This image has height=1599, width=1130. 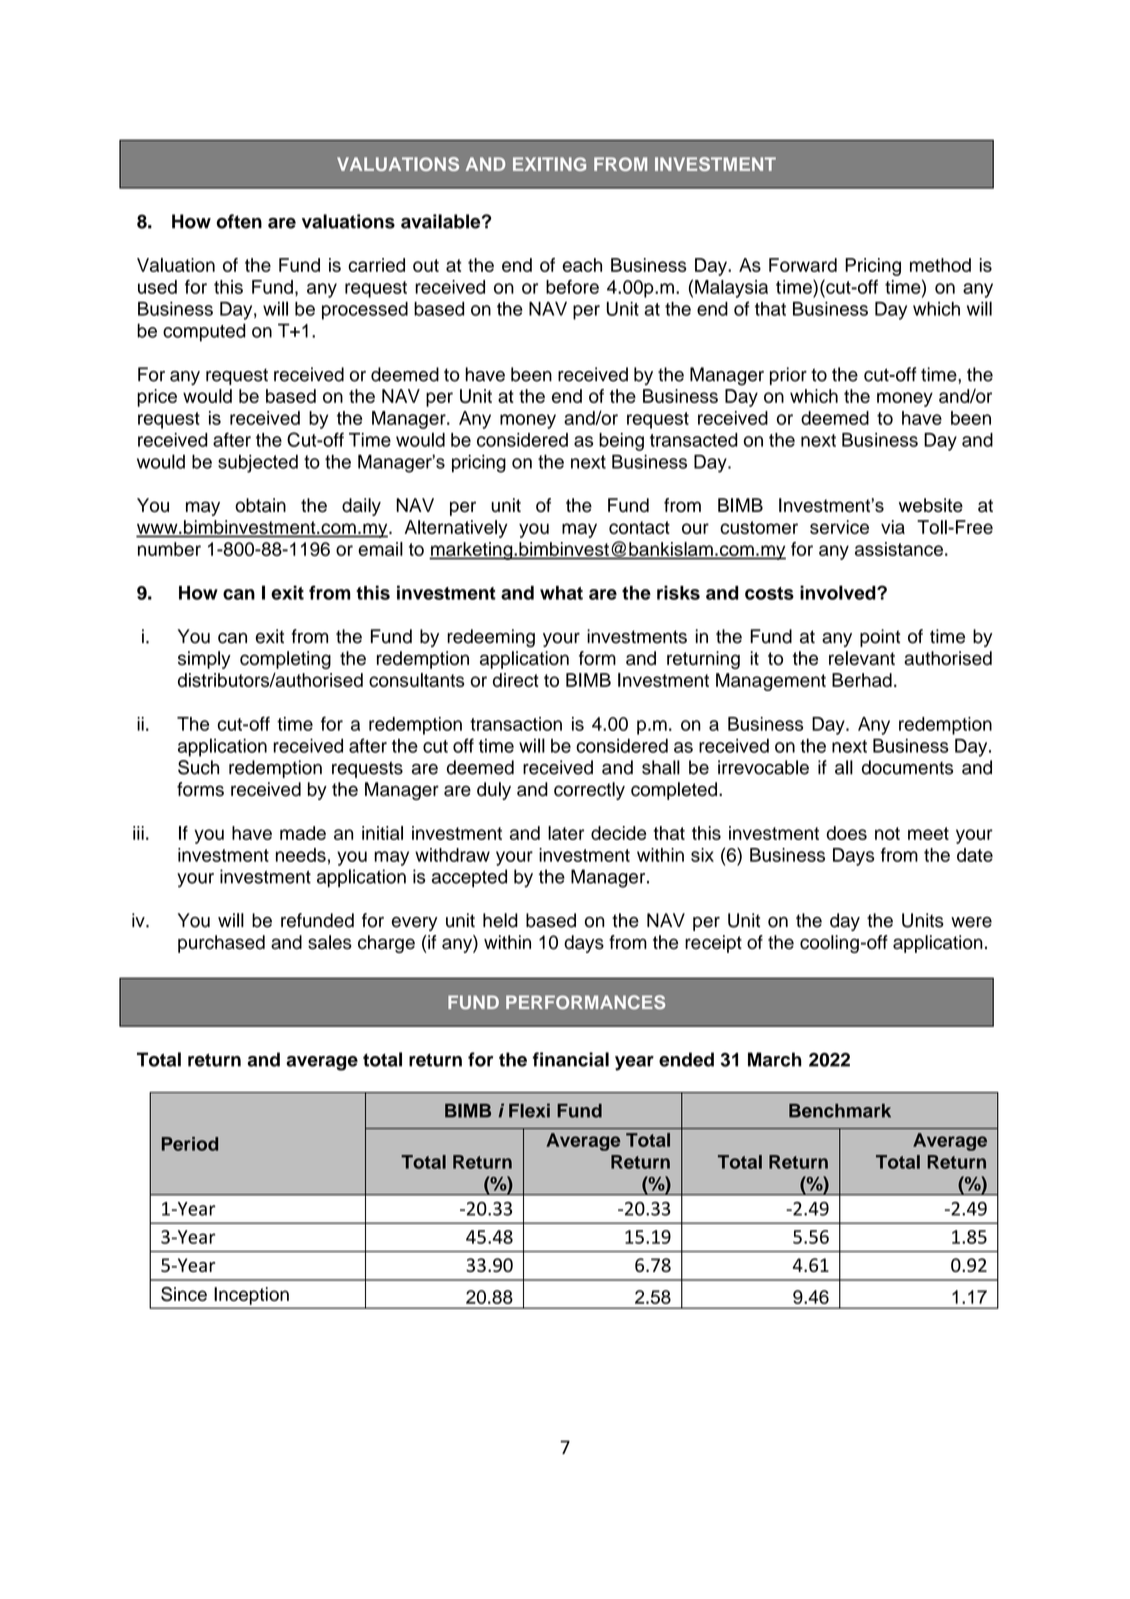 I want to click on Benchmark, so click(x=840, y=1110).
